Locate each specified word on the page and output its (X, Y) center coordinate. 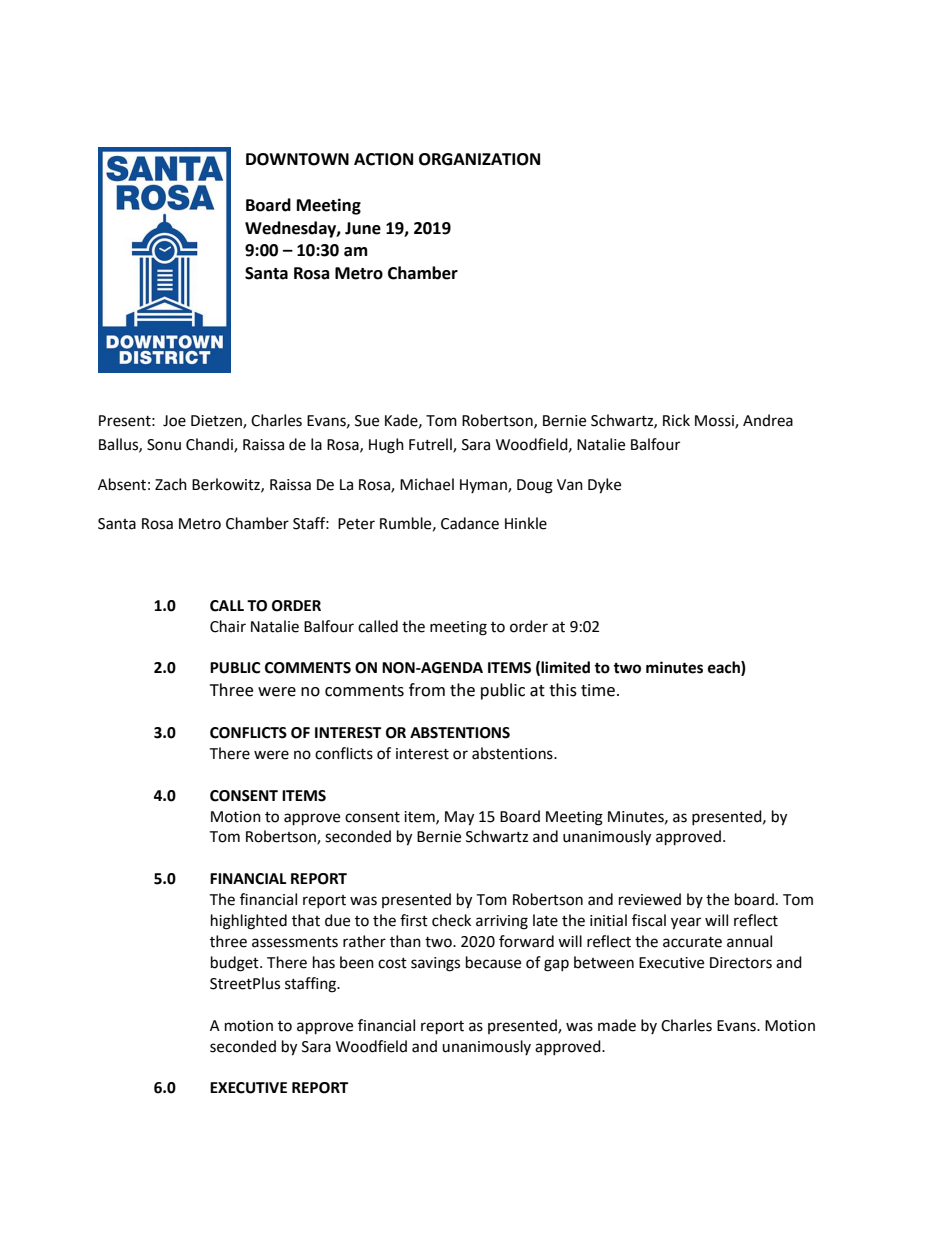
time (598, 690)
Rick (676, 420)
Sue (367, 421)
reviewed (650, 899)
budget (236, 964)
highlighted (249, 922)
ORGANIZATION (479, 159)
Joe (174, 421)
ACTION (383, 159)
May (459, 818)
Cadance (470, 523)
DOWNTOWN (297, 159)
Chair (228, 626)
